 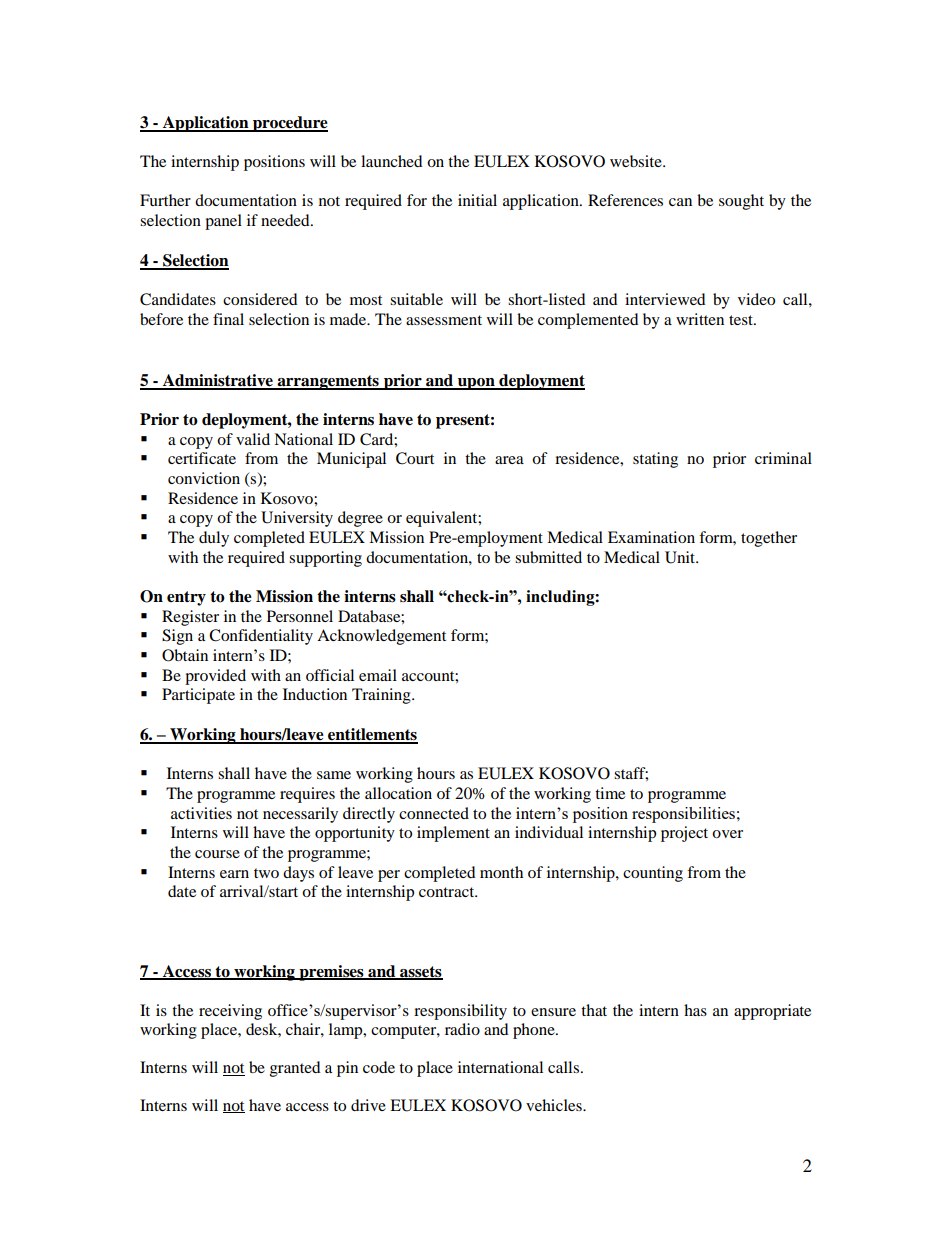 What do you see at coordinates (217, 854) in the screenshot?
I see `course` at bounding box center [217, 854].
